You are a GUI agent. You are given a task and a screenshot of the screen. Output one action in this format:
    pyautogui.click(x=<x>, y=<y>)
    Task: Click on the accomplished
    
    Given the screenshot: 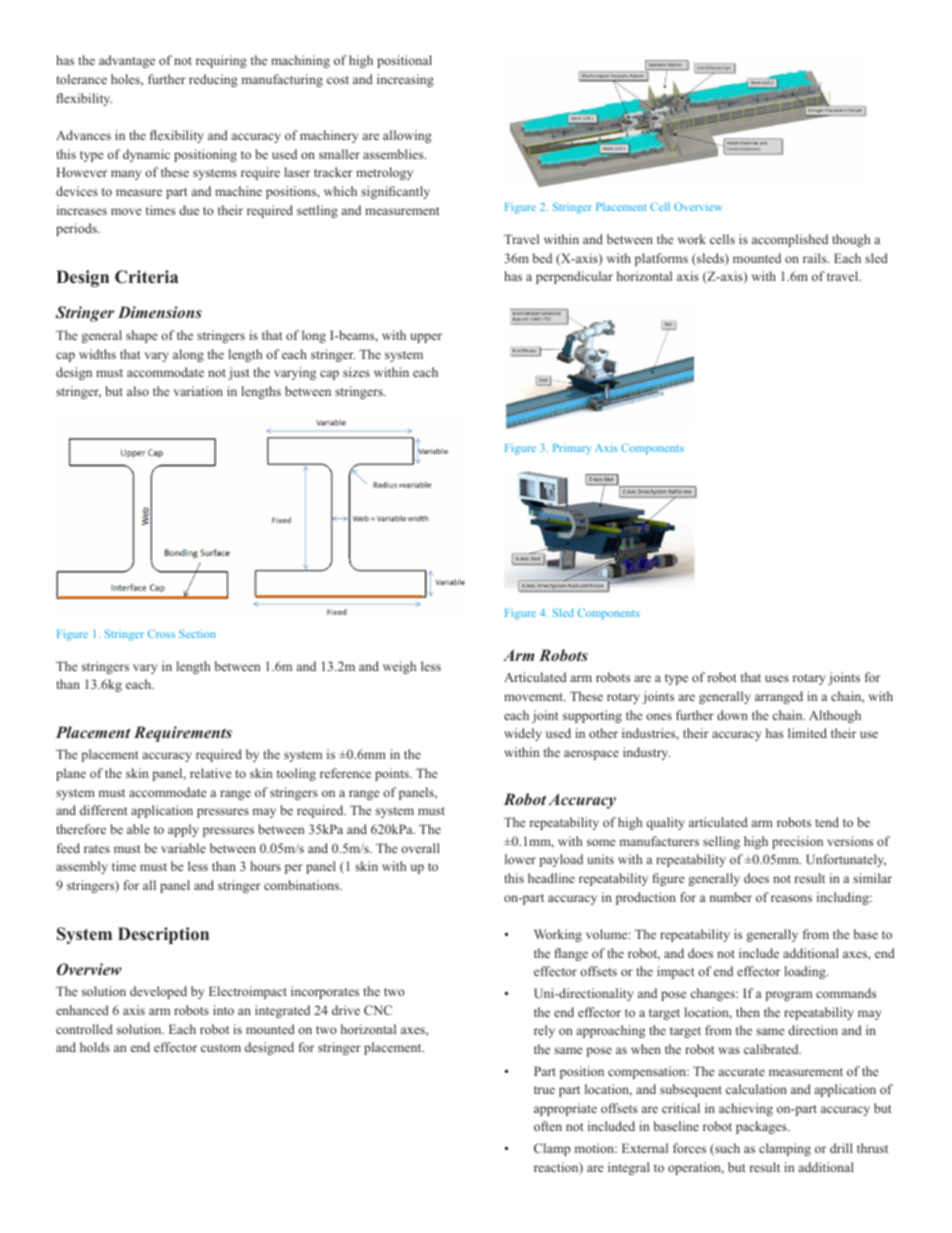 What is the action you would take?
    pyautogui.click(x=790, y=240)
